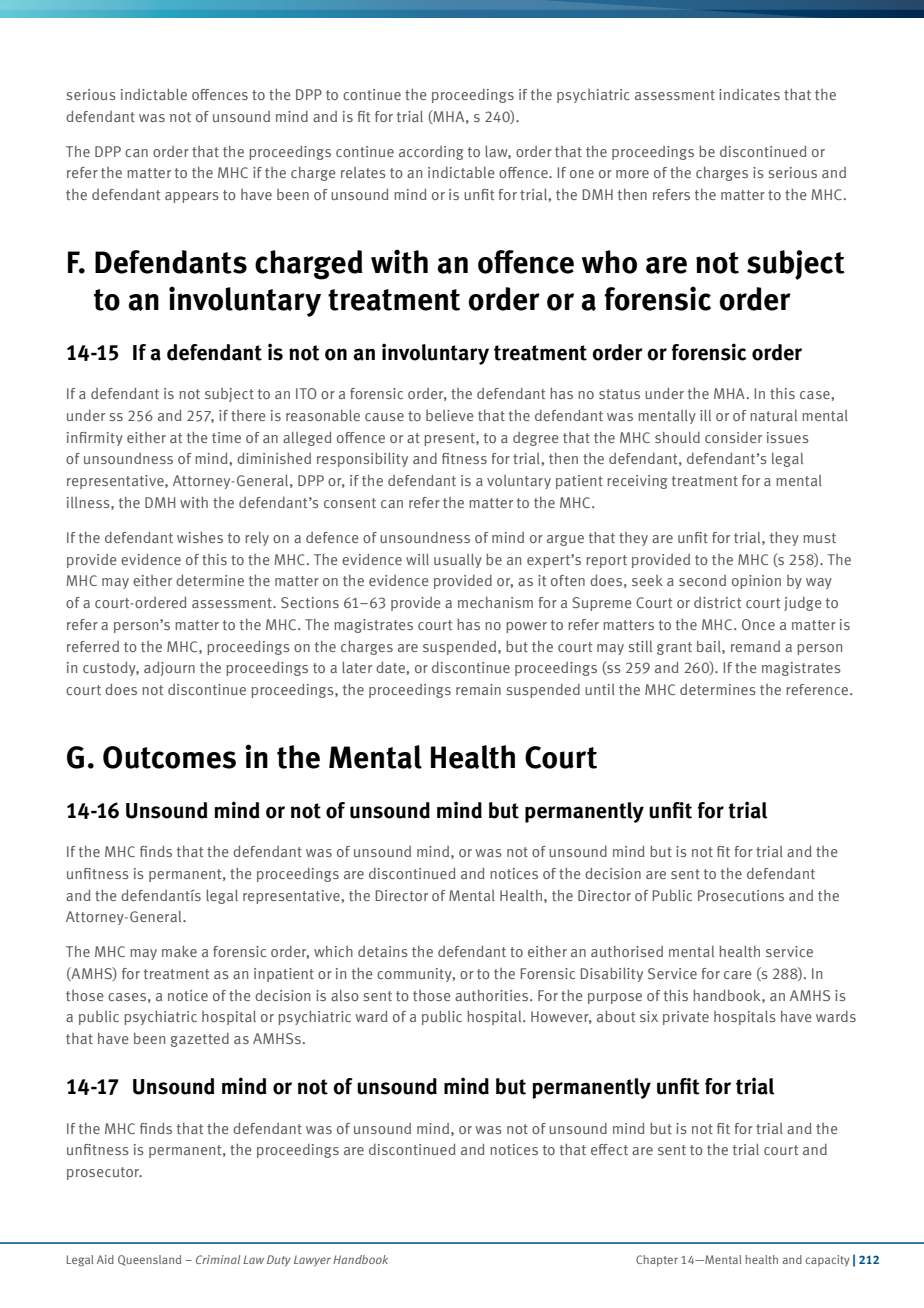  Describe the element at coordinates (192, 197) in the image. I see `appears` at that location.
